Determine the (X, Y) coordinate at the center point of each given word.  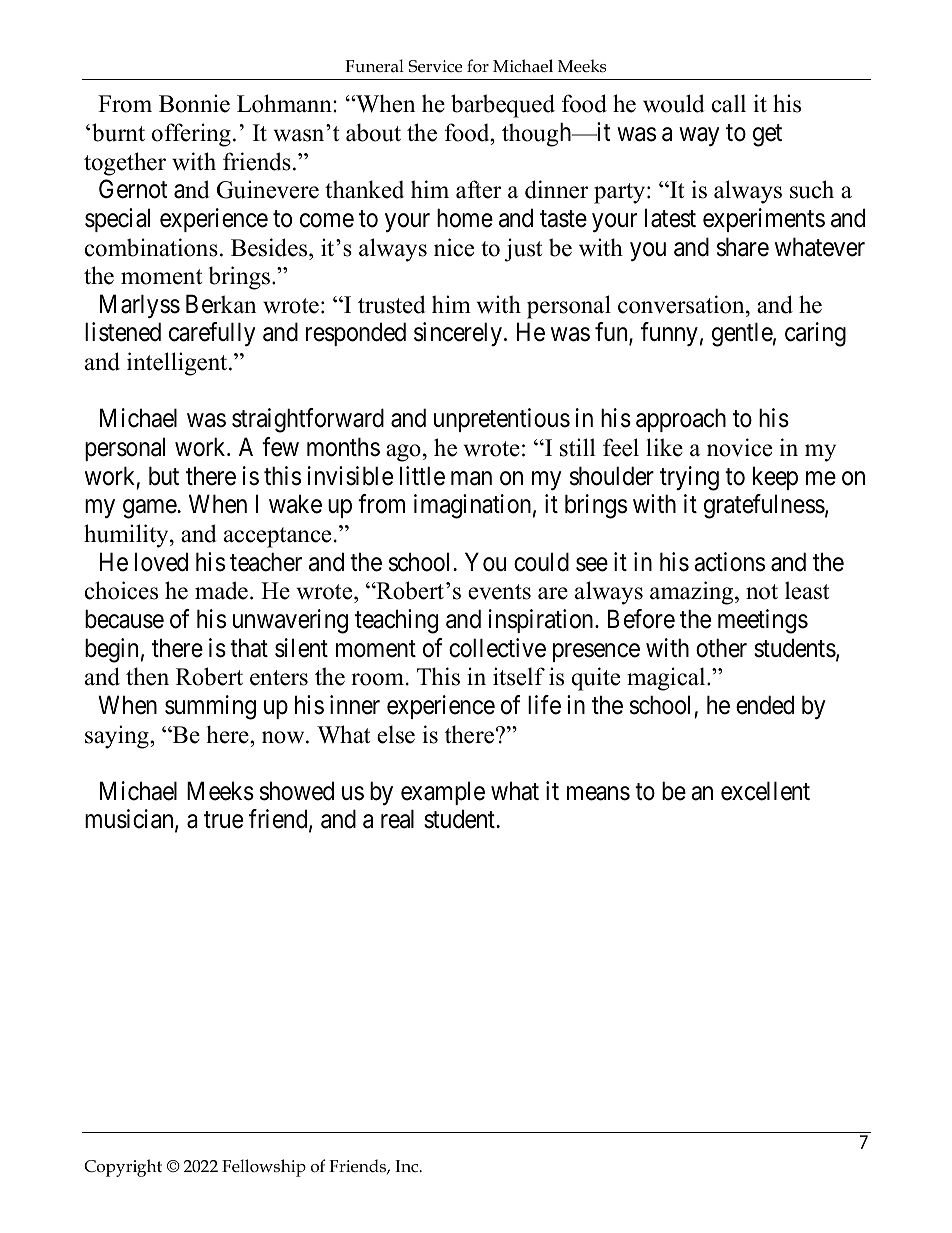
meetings (763, 621)
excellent (765, 791)
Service (435, 66)
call (729, 103)
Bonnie (194, 103)
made (221, 590)
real (397, 819)
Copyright (123, 1168)
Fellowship (264, 1168)
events (499, 592)
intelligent (178, 364)
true (223, 820)
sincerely (458, 334)
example (443, 793)
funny (669, 334)
